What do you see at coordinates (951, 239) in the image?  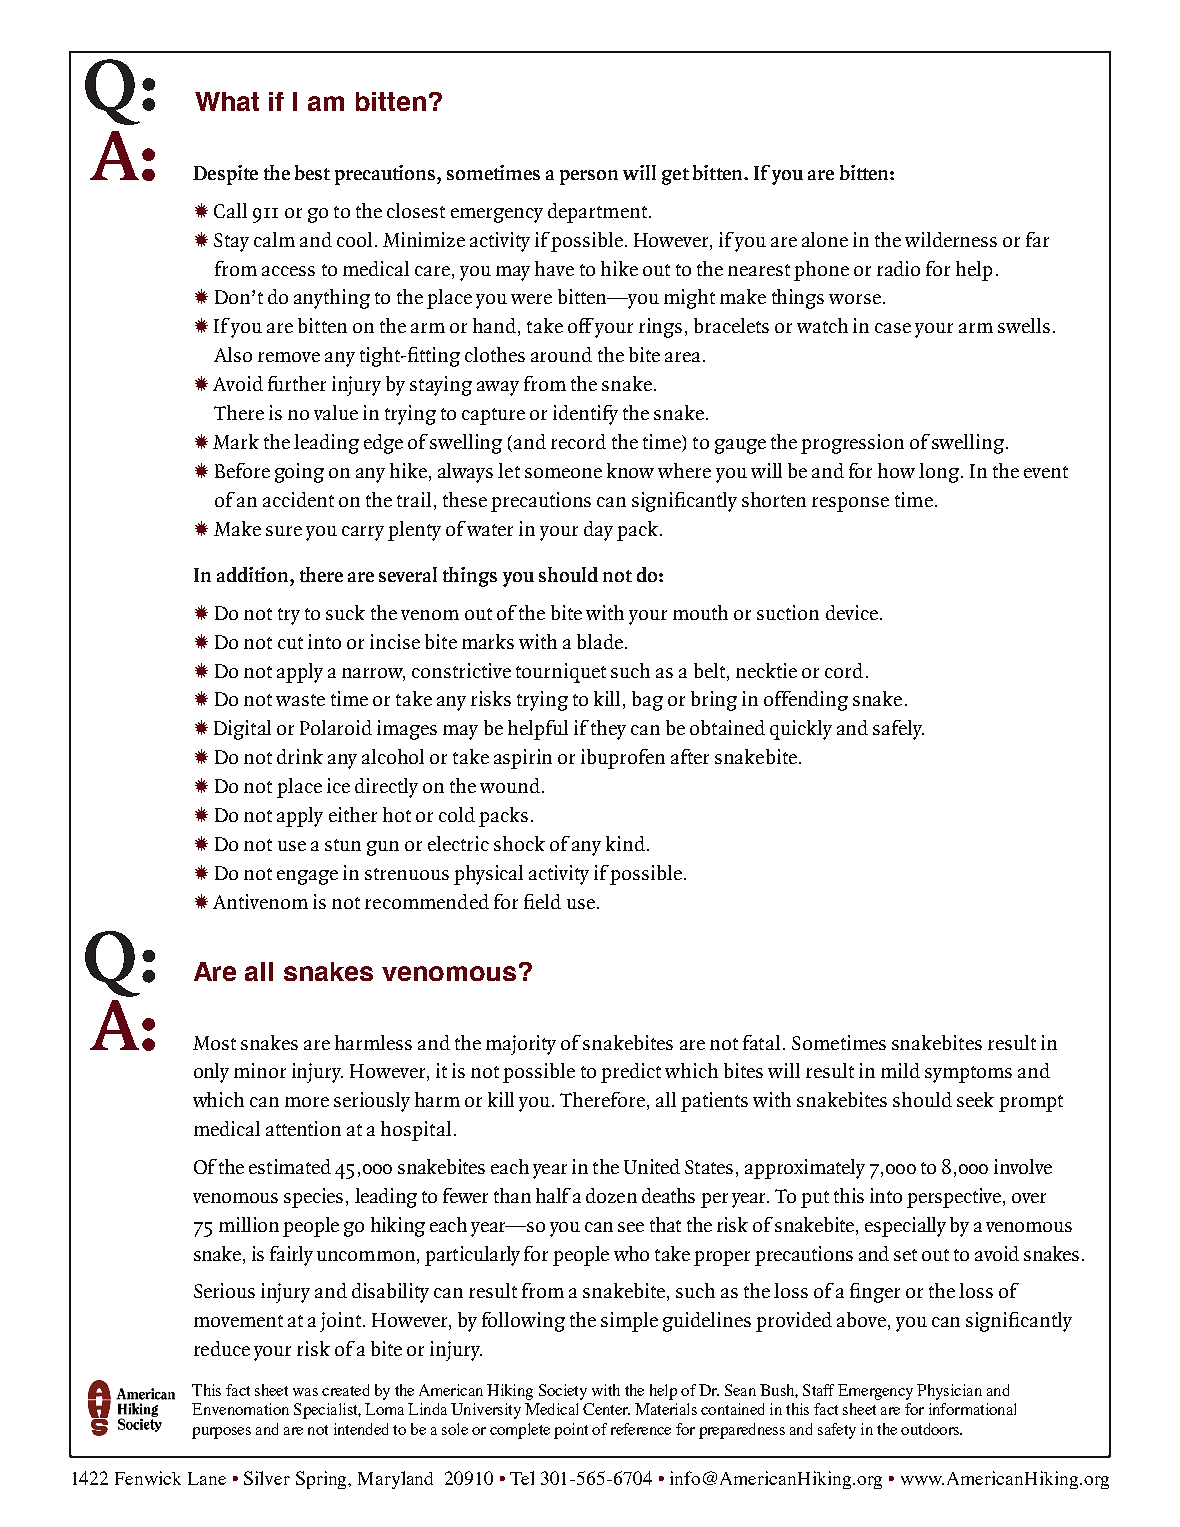 I see `wilderness` at bounding box center [951, 239].
